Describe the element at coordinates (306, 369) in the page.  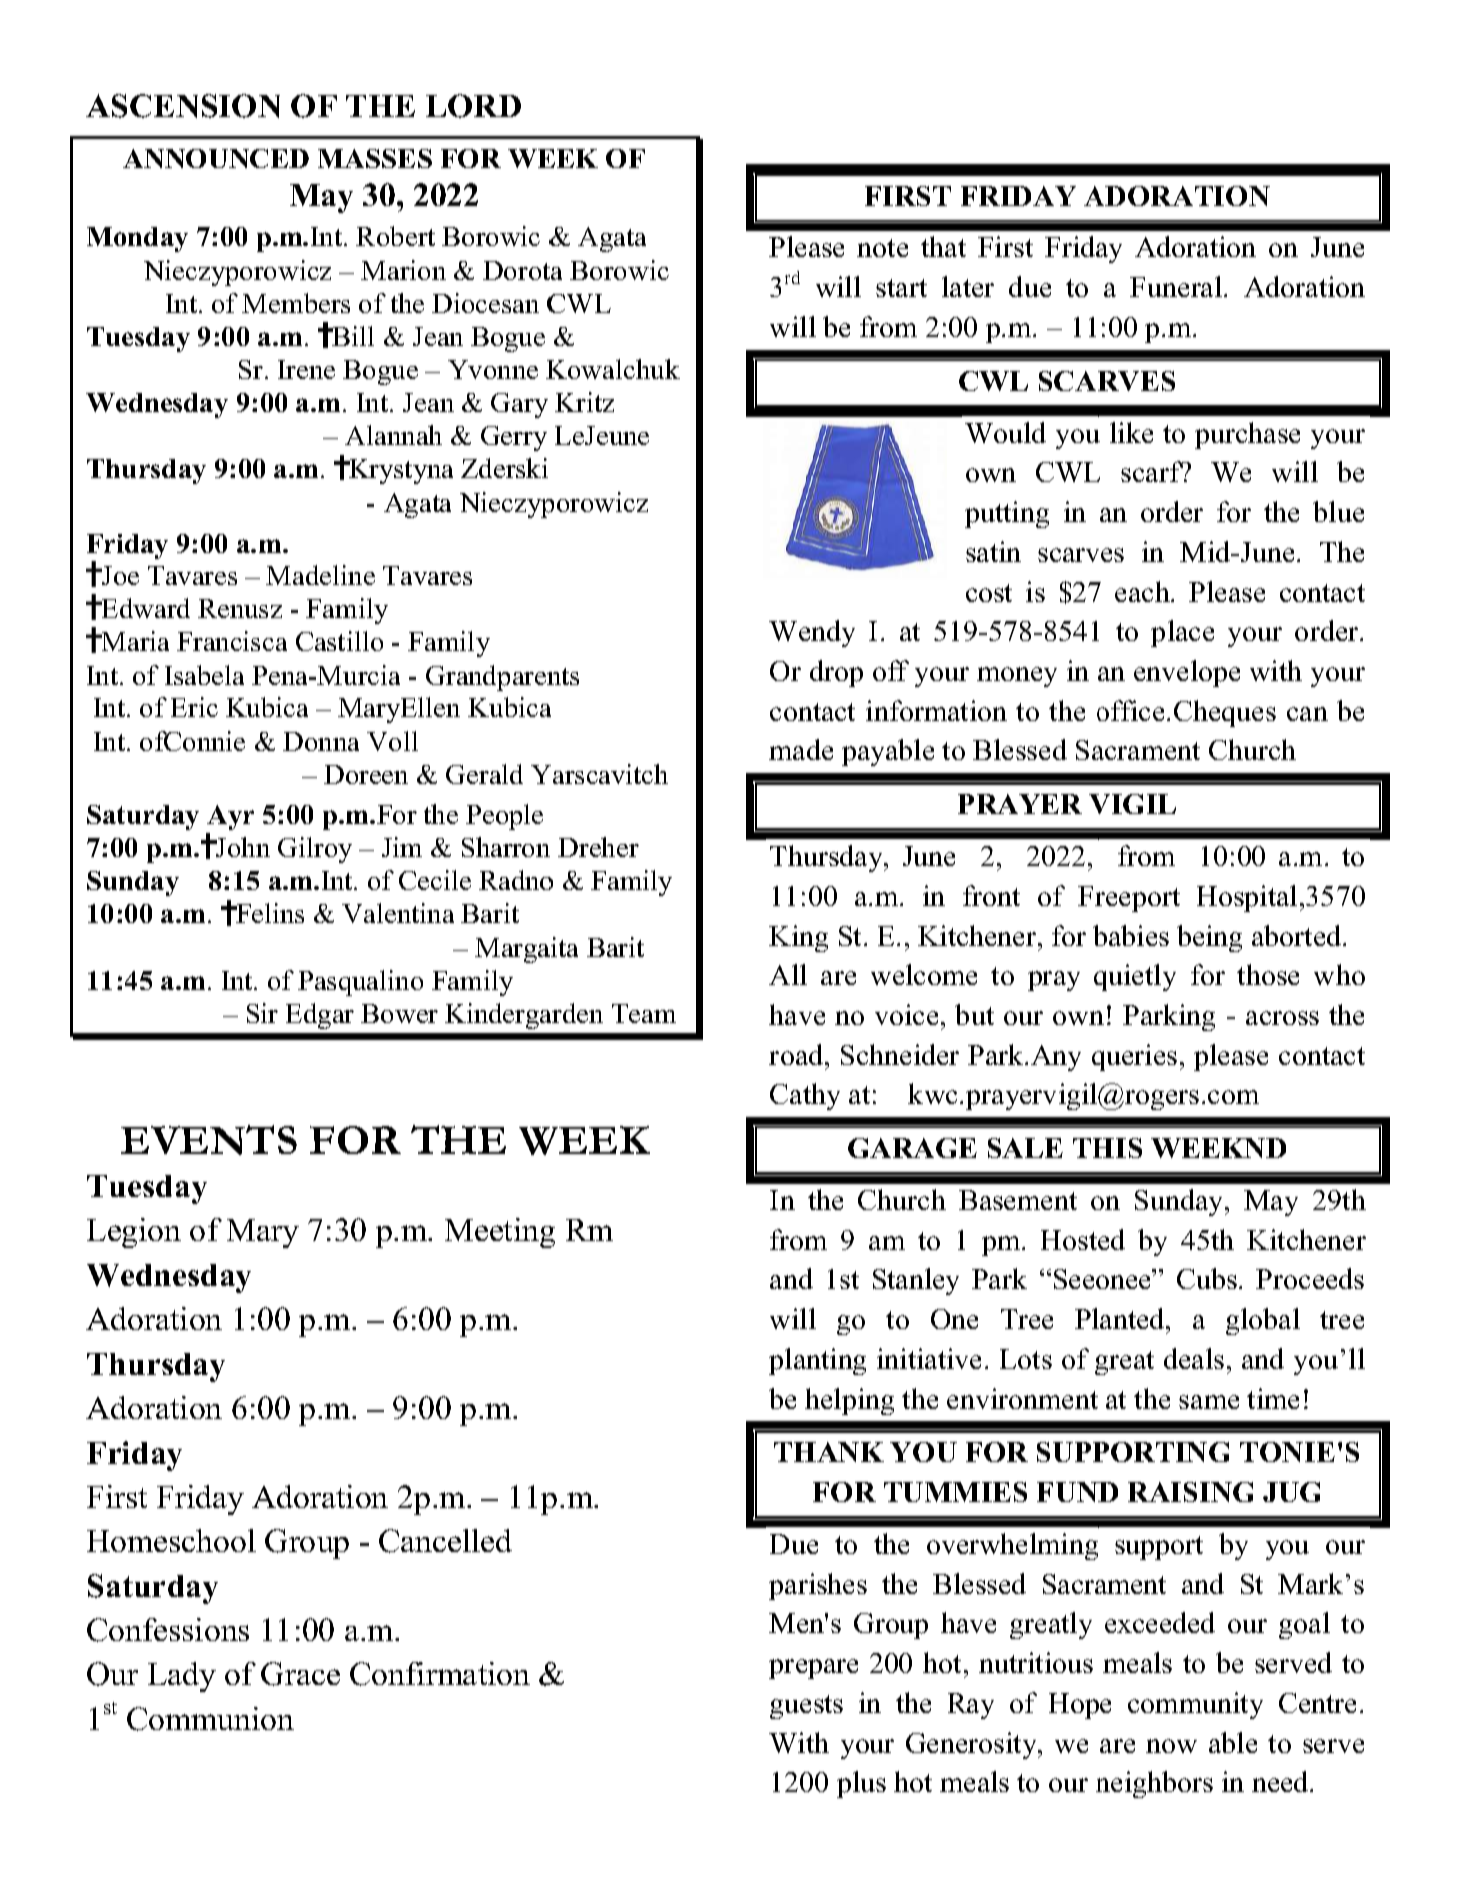
I see `Irene` at that location.
